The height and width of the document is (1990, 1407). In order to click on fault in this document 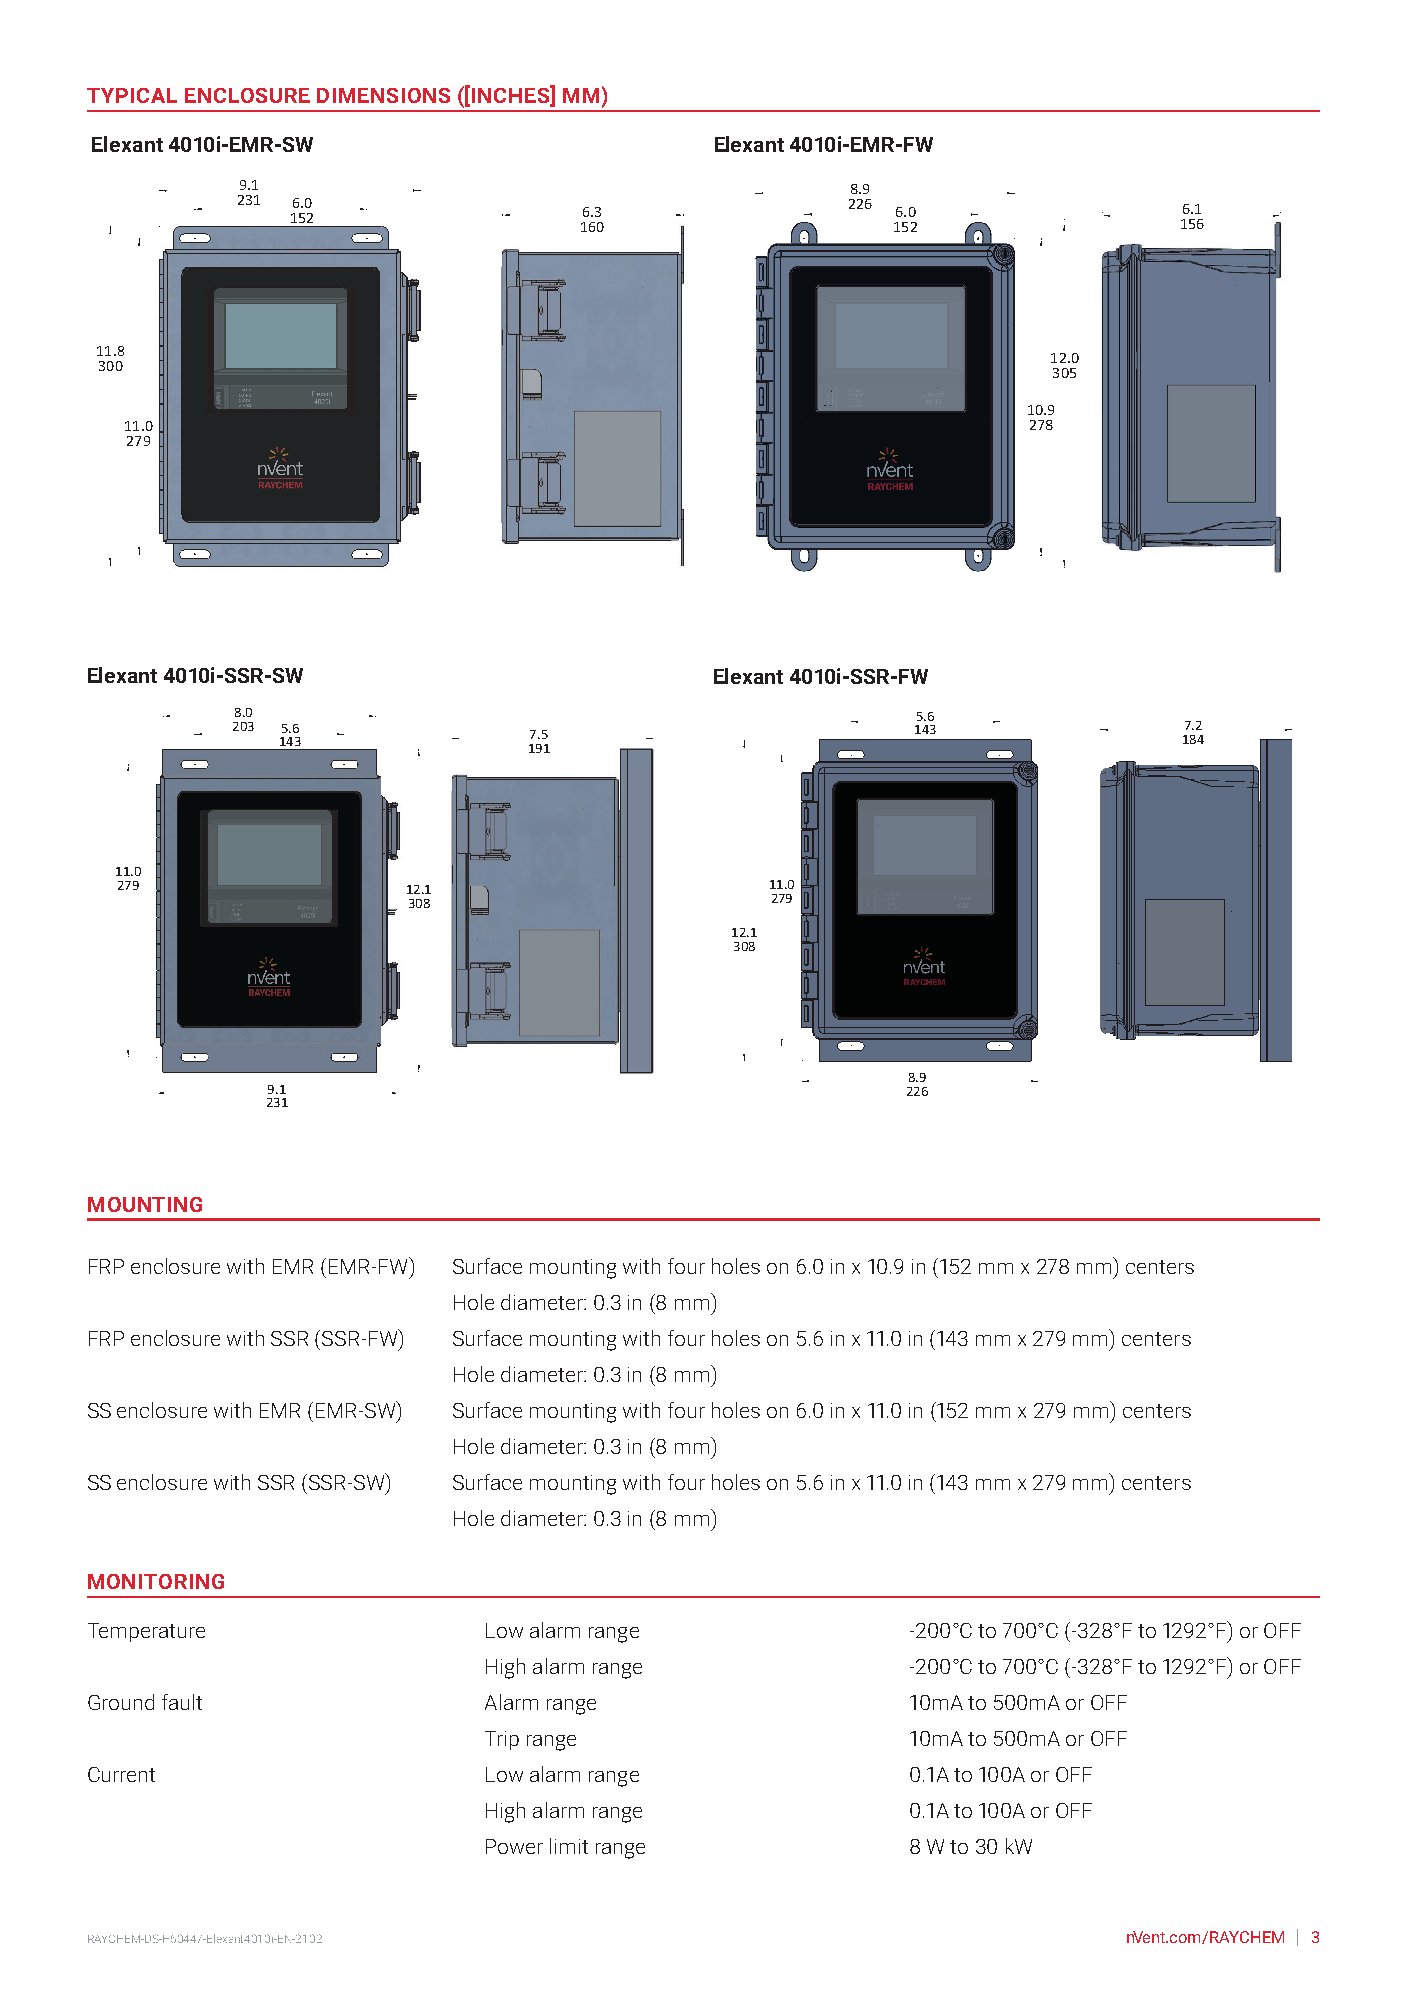, I will do `click(182, 1702)`.
